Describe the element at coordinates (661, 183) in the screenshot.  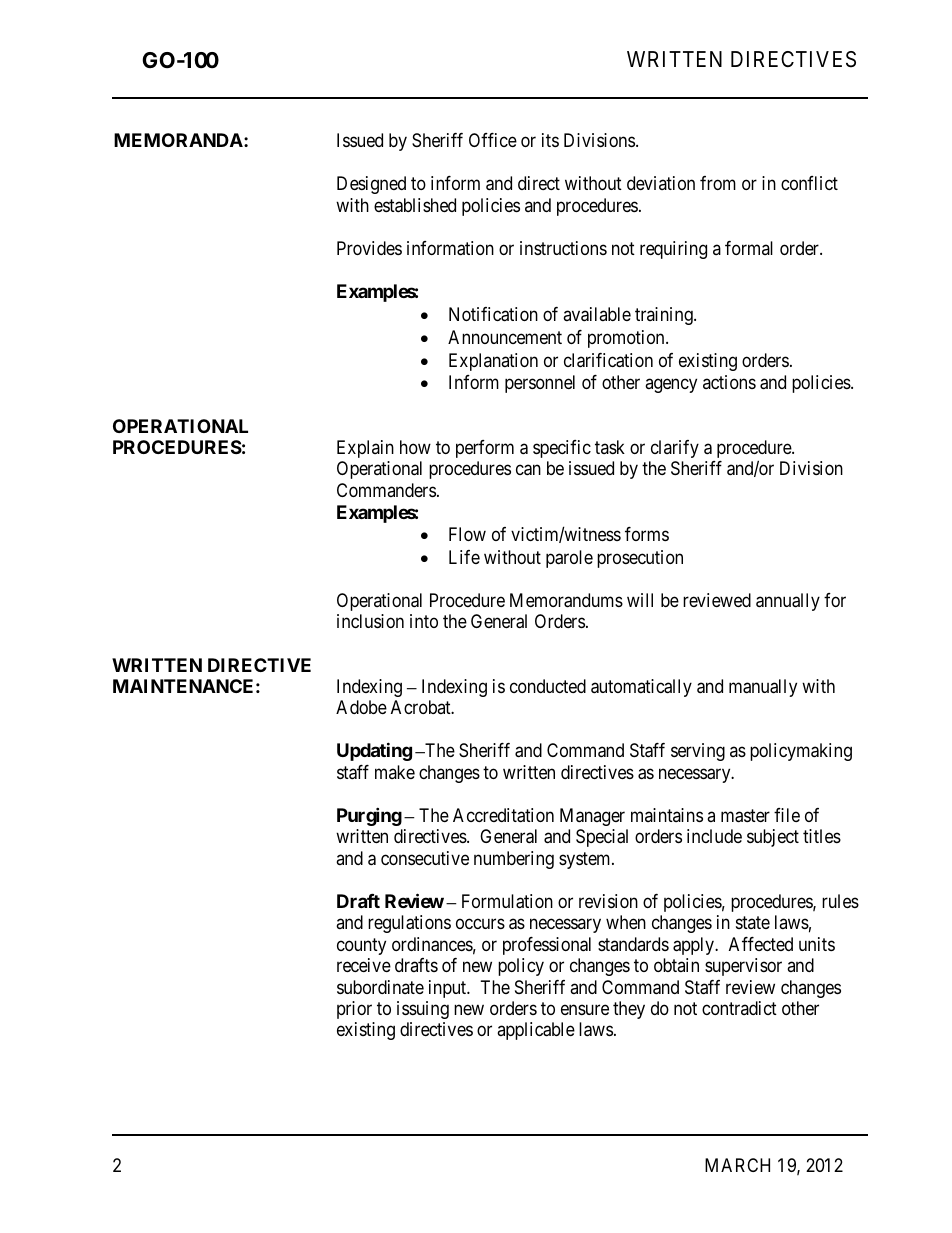
I see `deviation` at that location.
